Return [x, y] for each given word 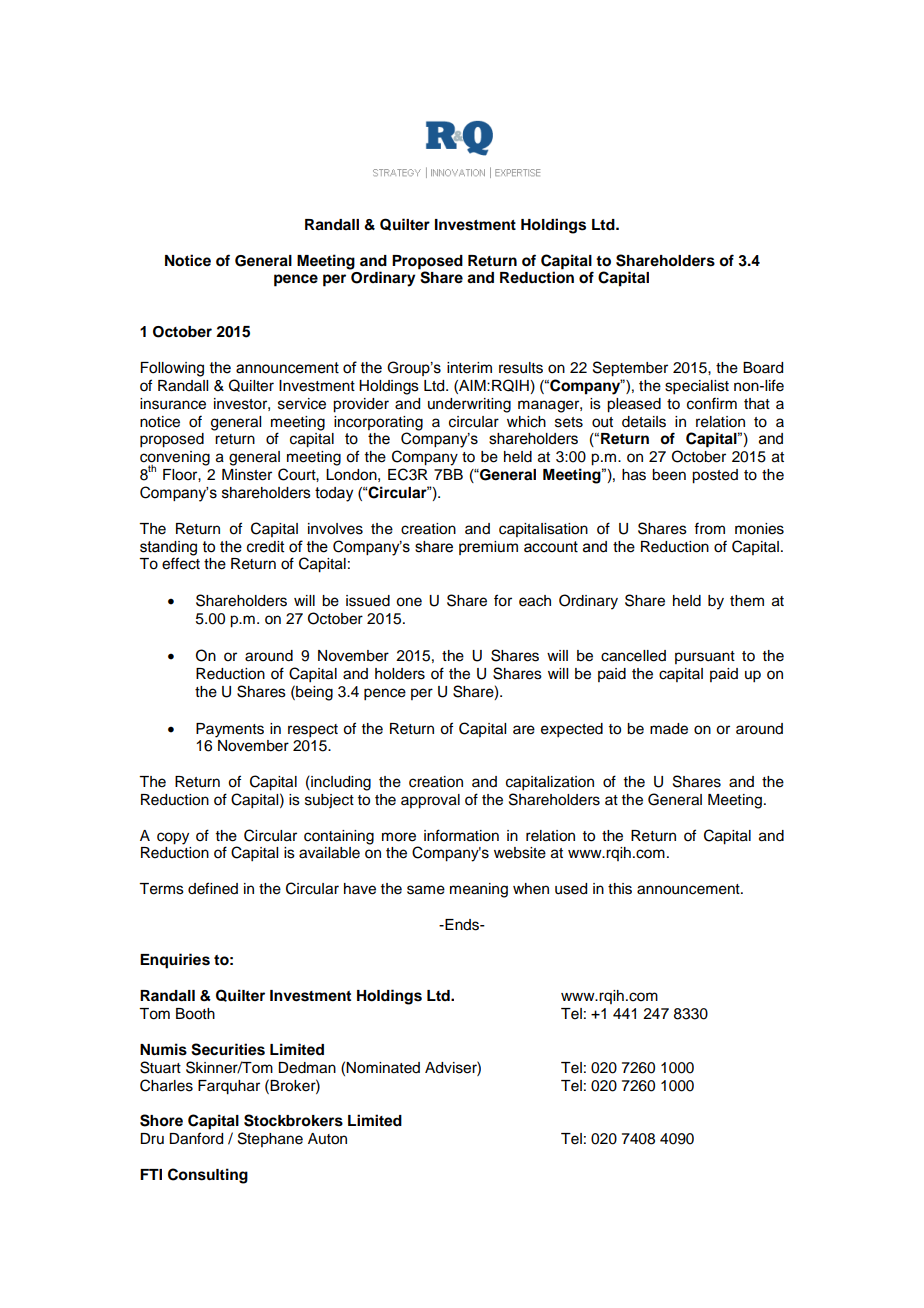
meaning [479, 890]
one [409, 602]
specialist [697, 387]
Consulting [208, 1176]
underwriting [469, 405]
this [620, 889]
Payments [230, 730]
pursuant [705, 657]
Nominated [383, 1068]
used [571, 889]
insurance [173, 404]
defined [213, 888]
